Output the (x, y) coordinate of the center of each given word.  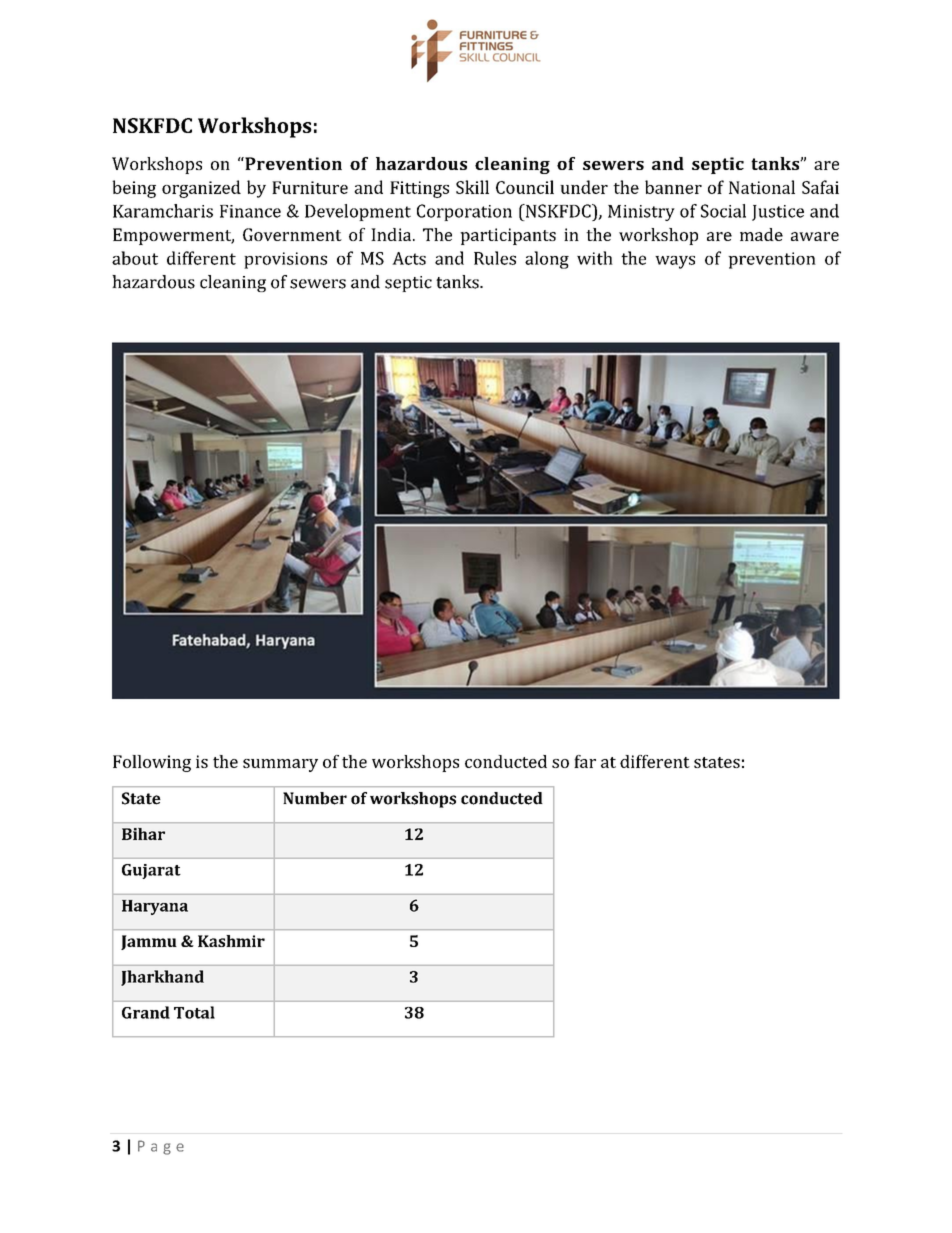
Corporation (464, 212)
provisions (285, 260)
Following (152, 763)
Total (194, 1012)
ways (675, 262)
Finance (250, 211)
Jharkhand (162, 978)
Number (315, 798)
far (585, 761)
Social (723, 211)
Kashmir (231, 941)
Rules (495, 258)
